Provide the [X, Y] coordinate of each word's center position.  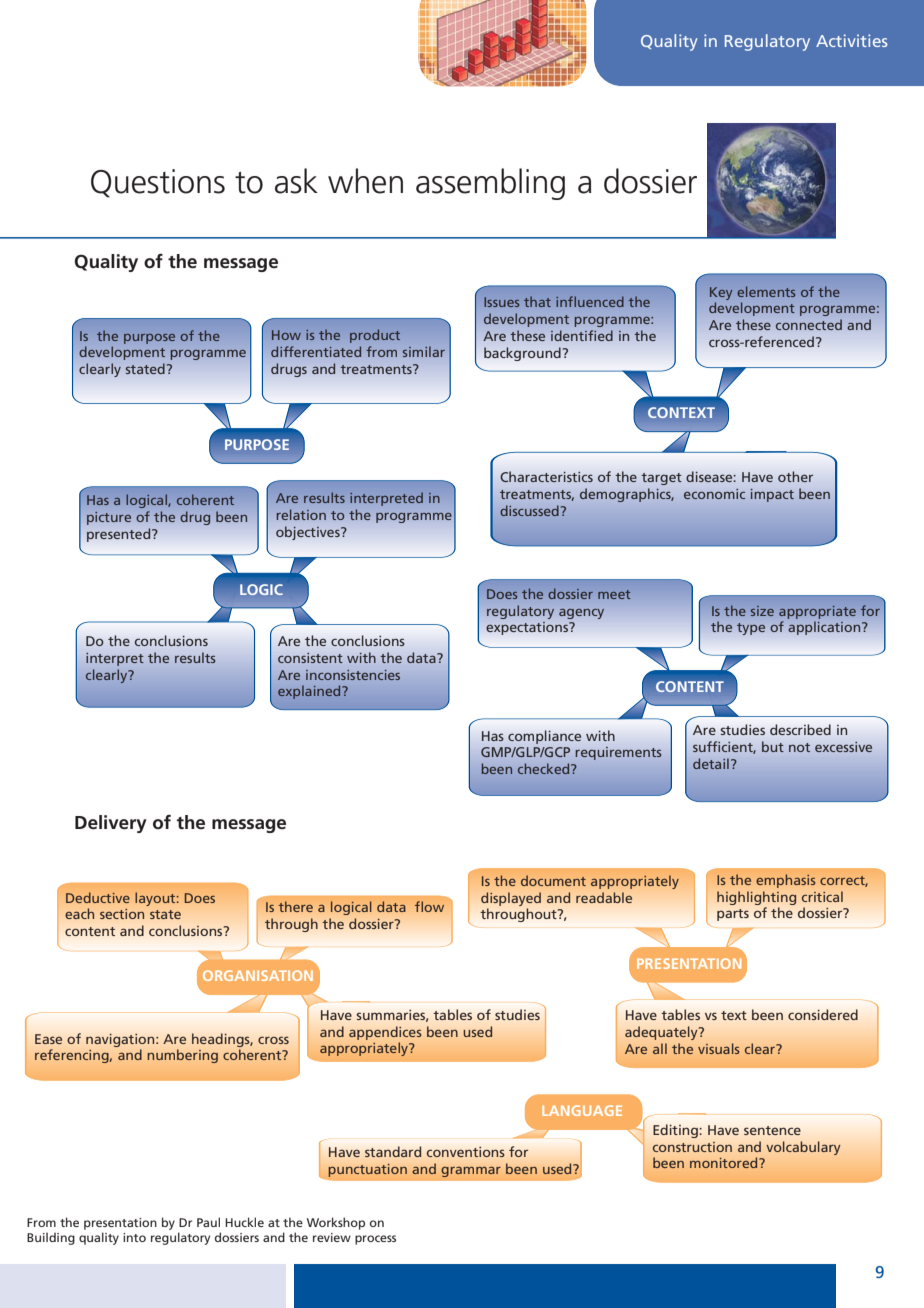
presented [120, 535]
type [751, 629]
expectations [528, 628]
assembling [490, 184]
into [134, 1237]
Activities [852, 40]
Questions [158, 183]
